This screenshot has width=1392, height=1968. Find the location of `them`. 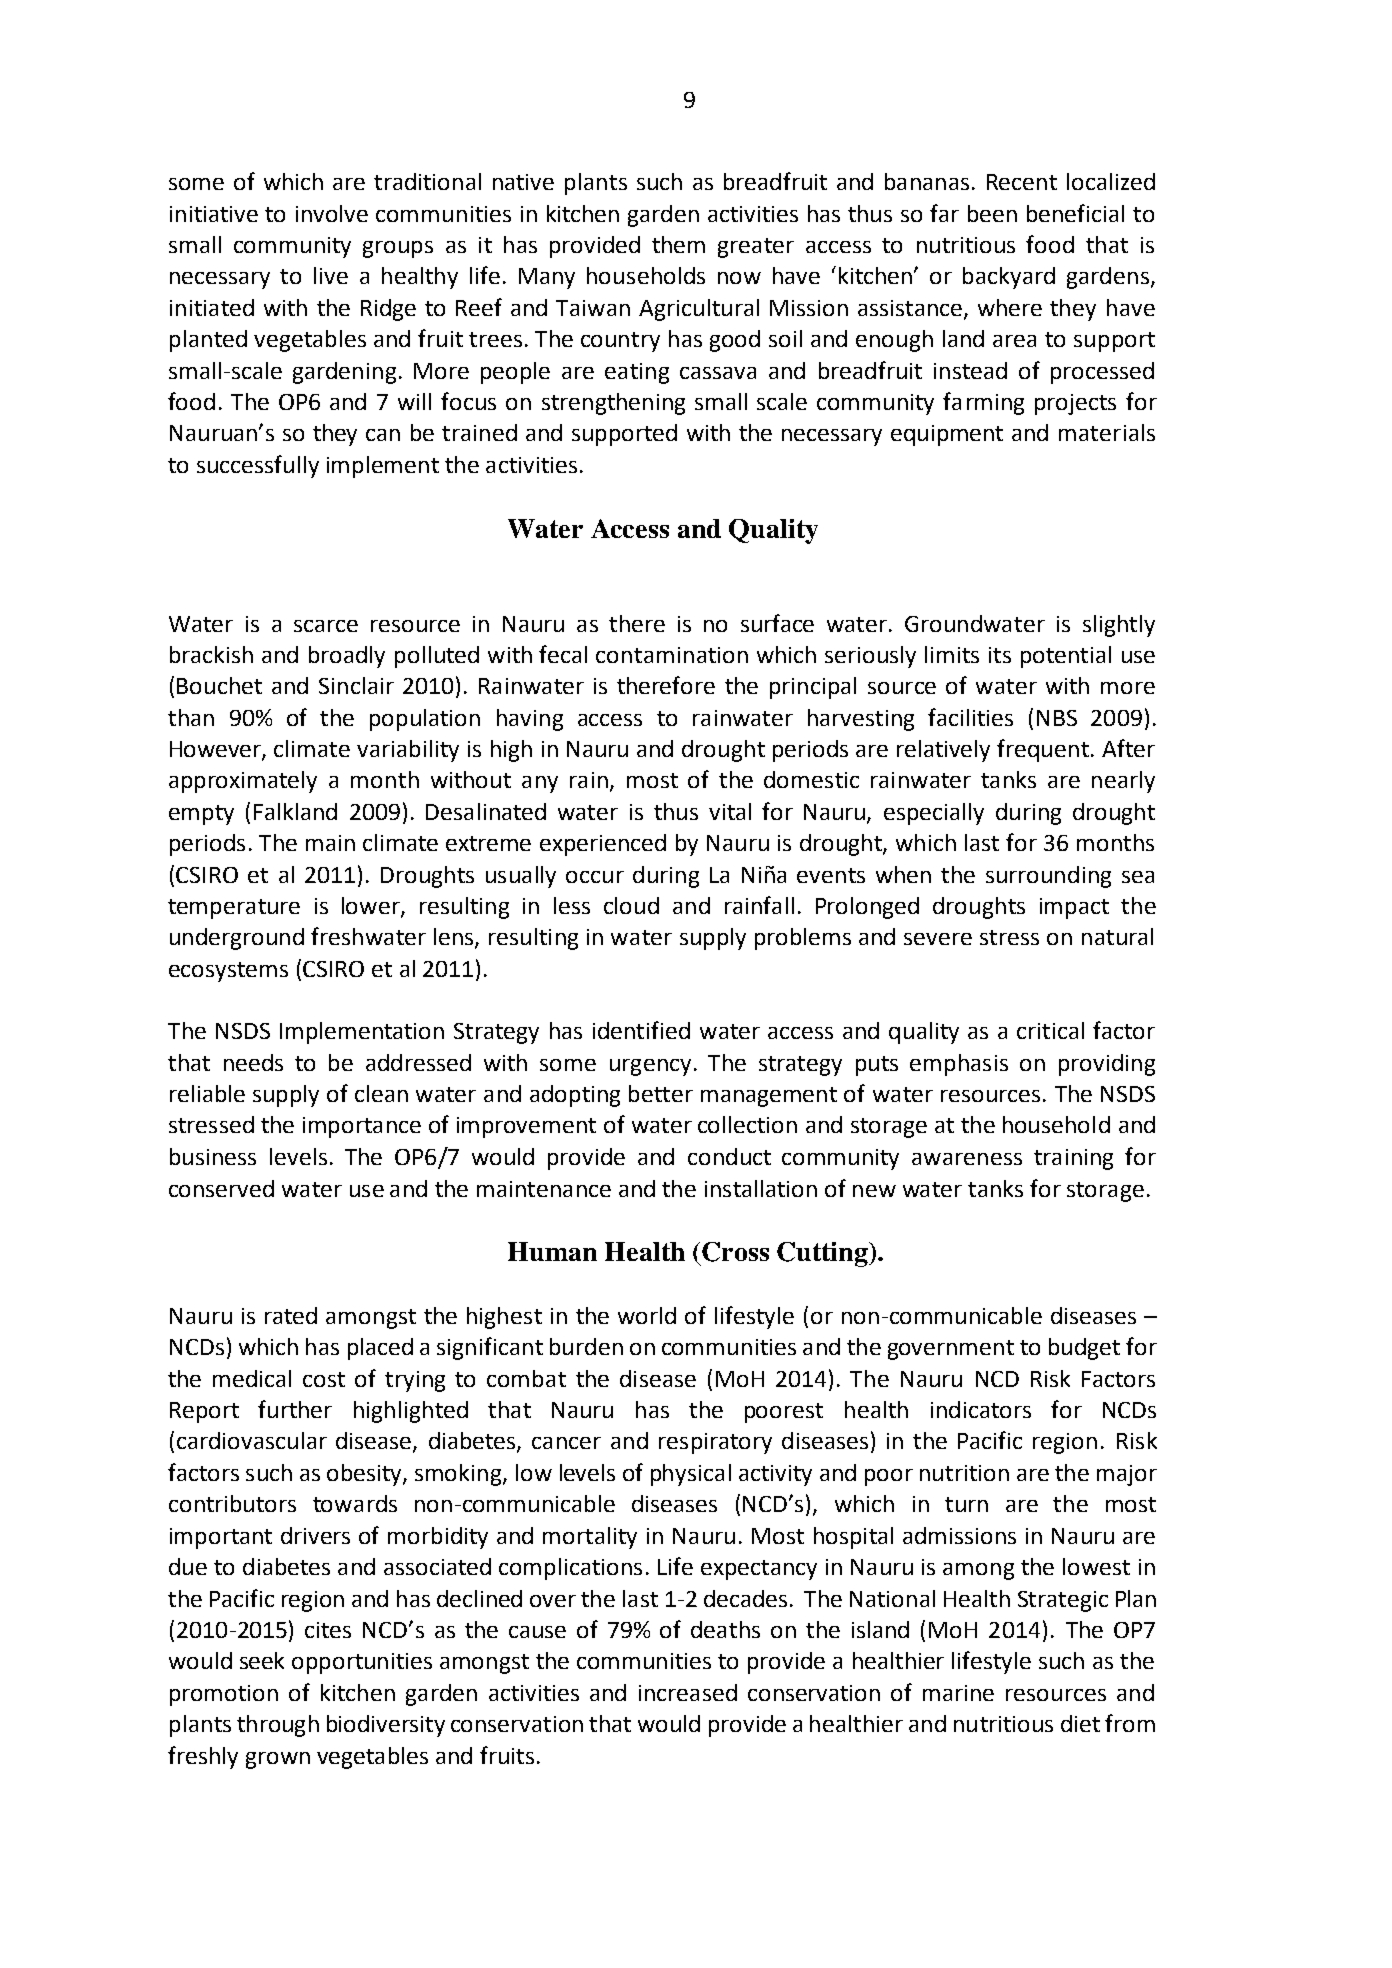

them is located at coordinates (678, 244).
